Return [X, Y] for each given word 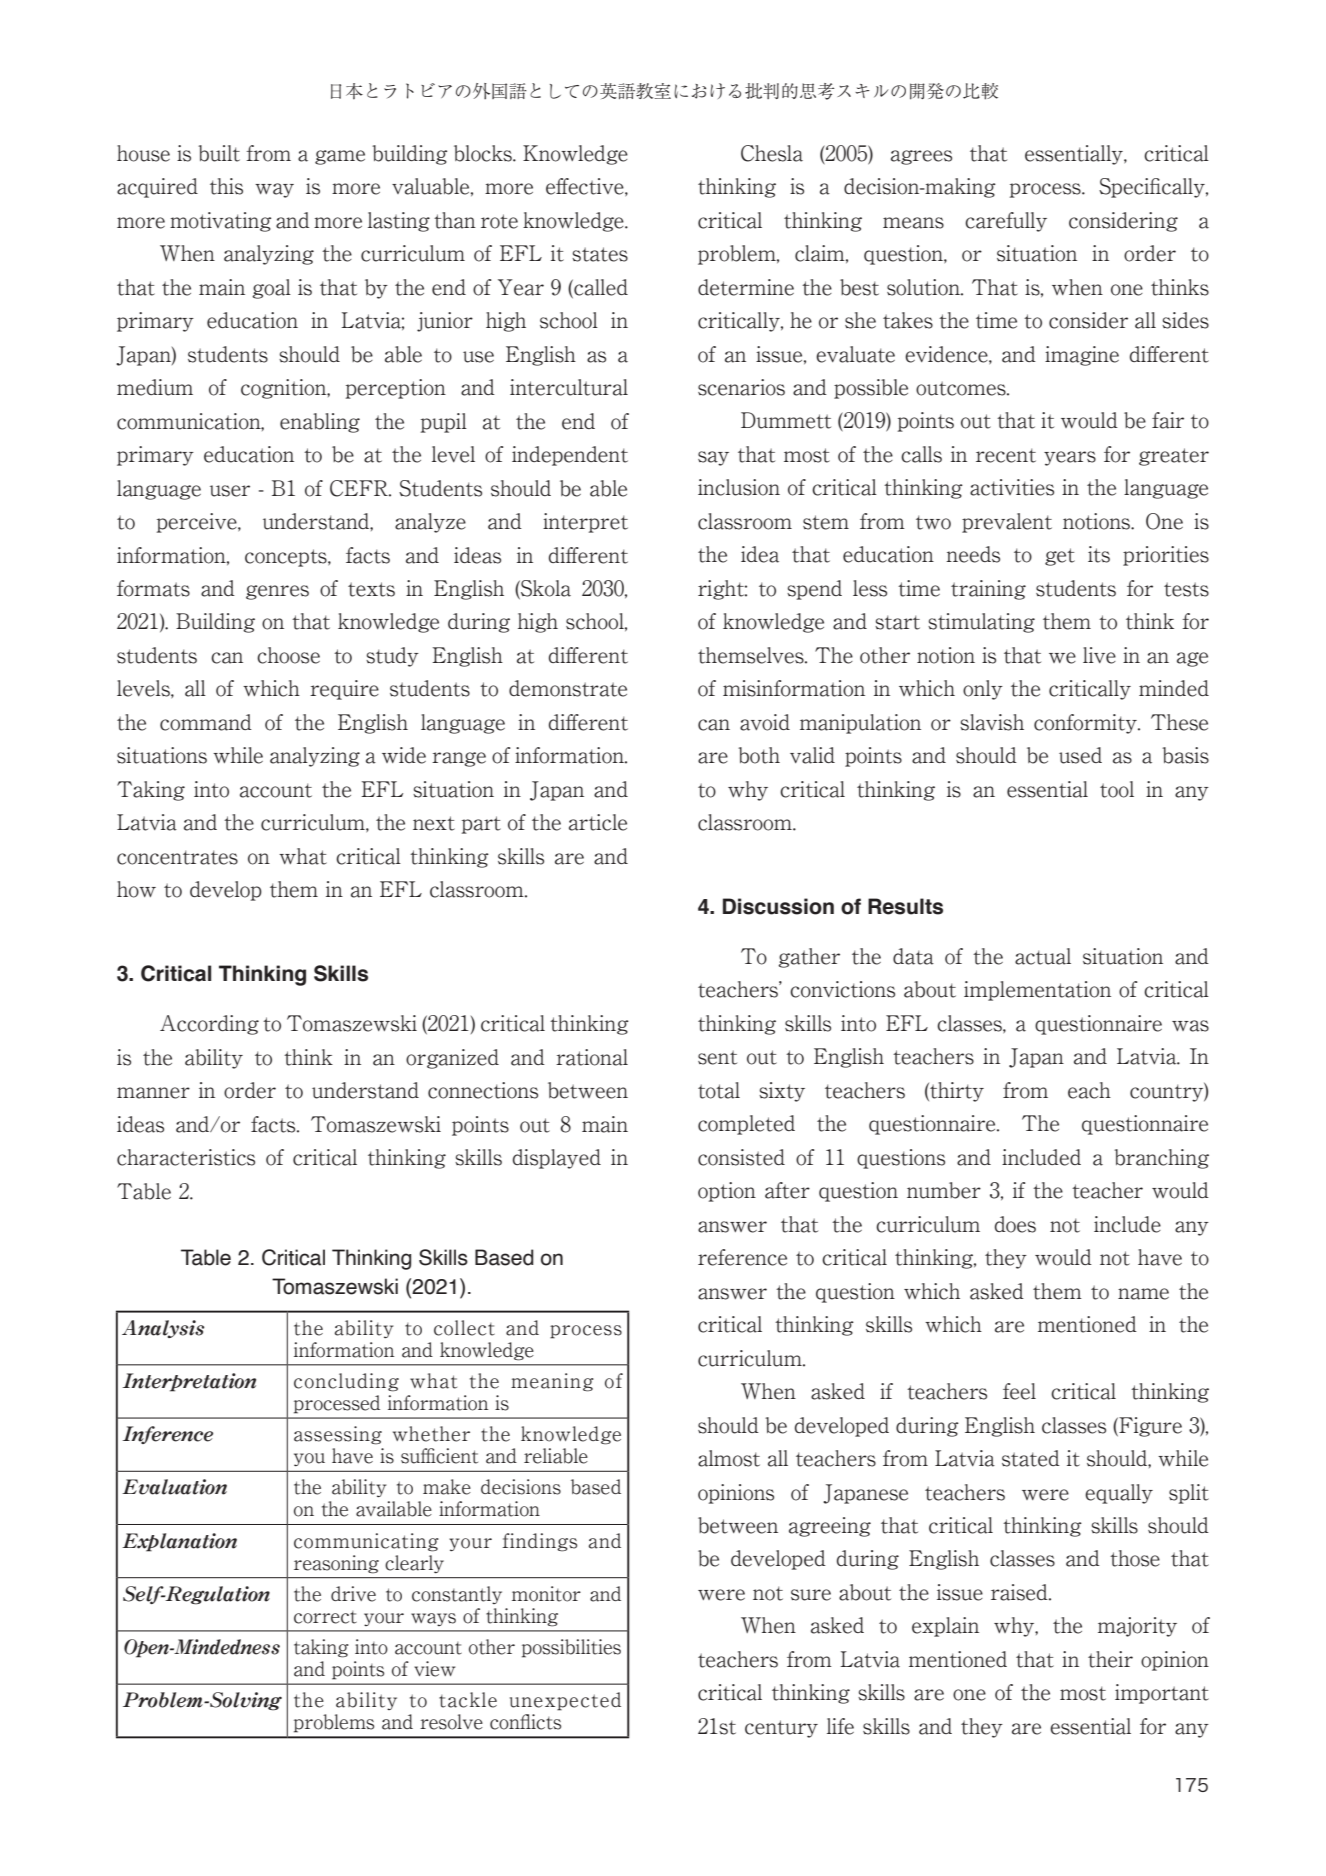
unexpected [565, 1701]
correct [325, 1617]
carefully [1006, 222]
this [226, 186]
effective [586, 187]
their [1110, 1659]
